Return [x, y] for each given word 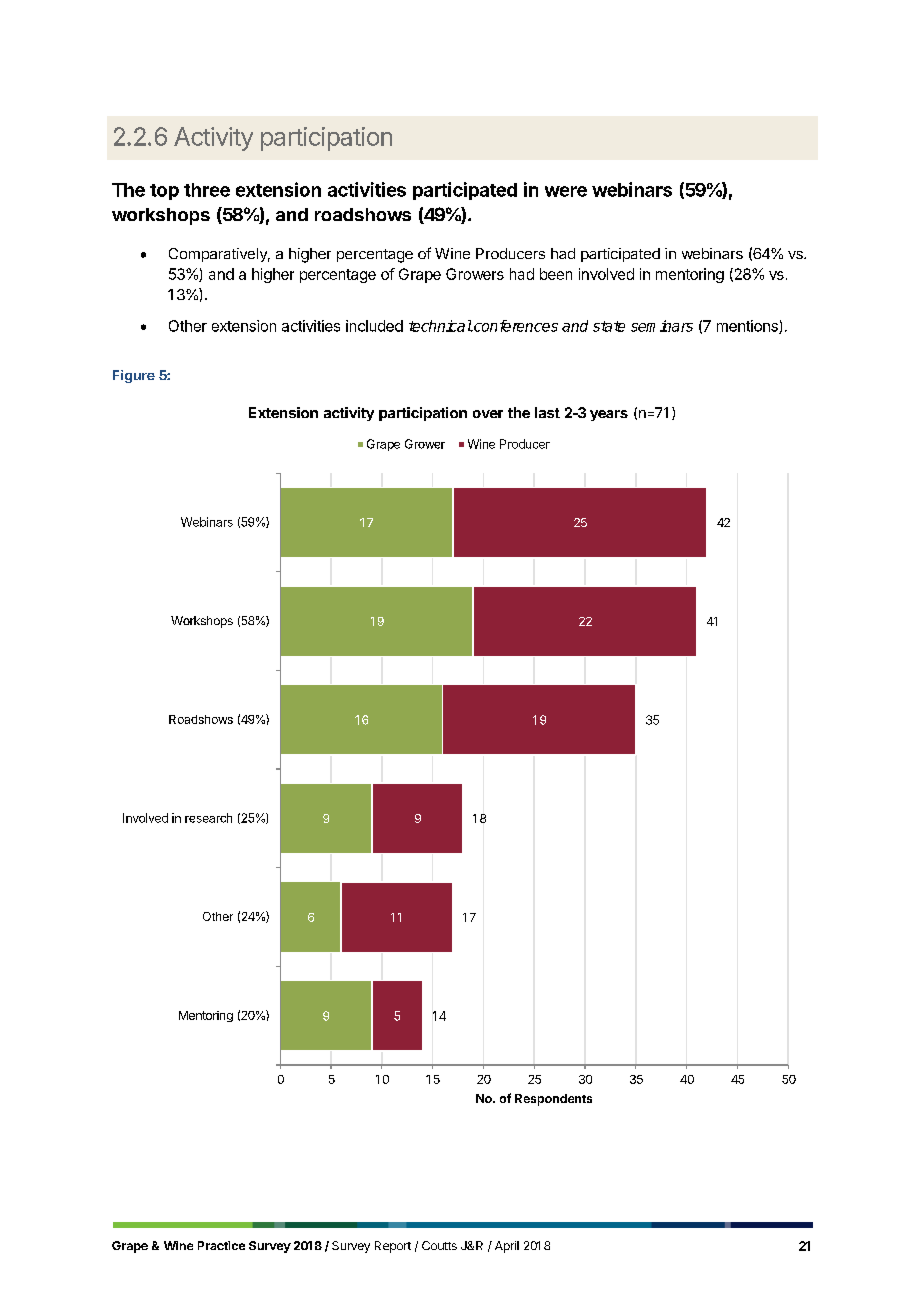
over [488, 414]
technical [440, 326]
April [507, 1247]
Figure [134, 376]
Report [393, 1247]
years [609, 415]
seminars [662, 326]
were [566, 191]
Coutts [439, 1245]
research [208, 818]
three [207, 190]
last [547, 412]
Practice [221, 1245]
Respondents [553, 1100]
